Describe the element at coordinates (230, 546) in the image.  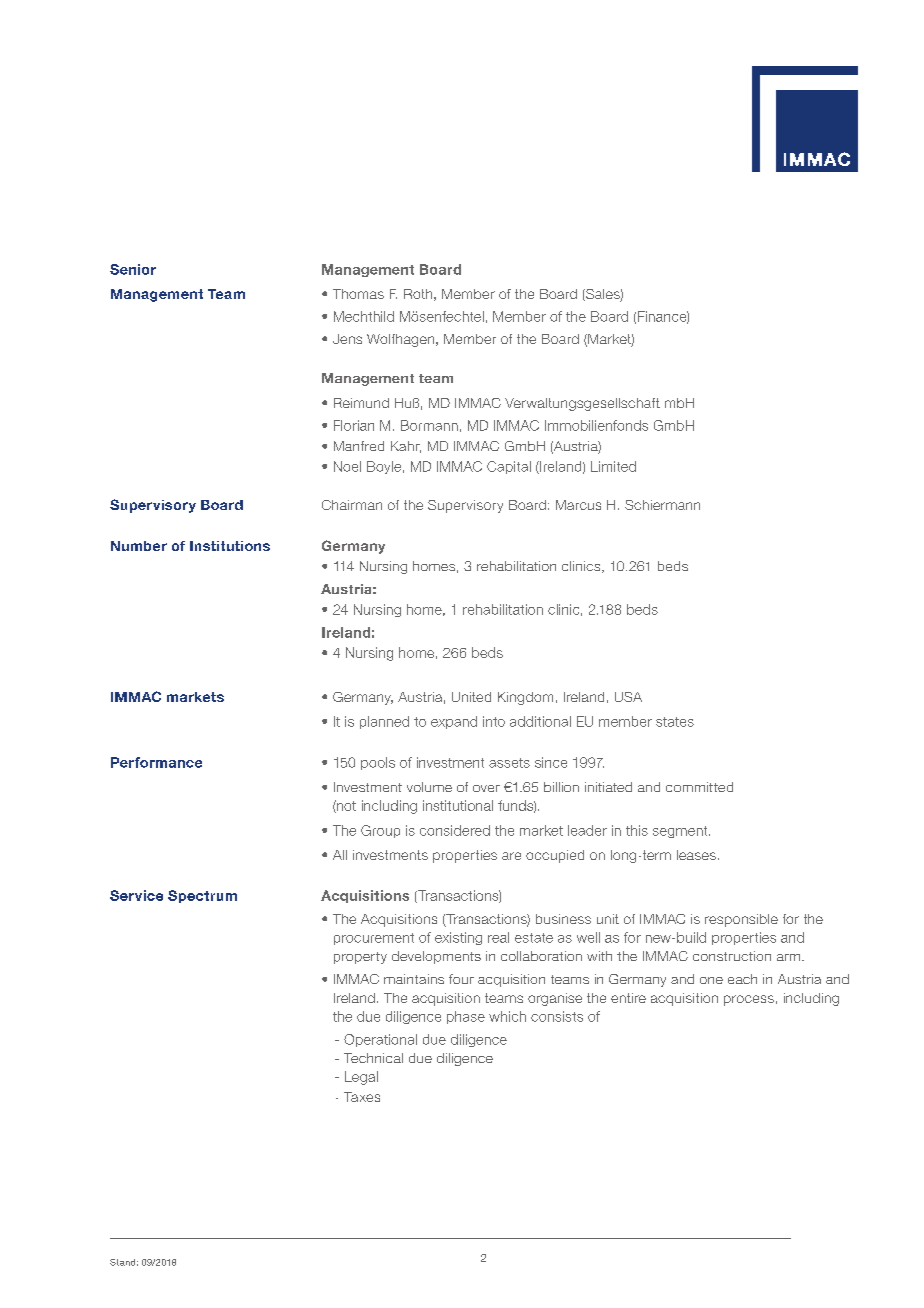
I see `Institutions` at that location.
